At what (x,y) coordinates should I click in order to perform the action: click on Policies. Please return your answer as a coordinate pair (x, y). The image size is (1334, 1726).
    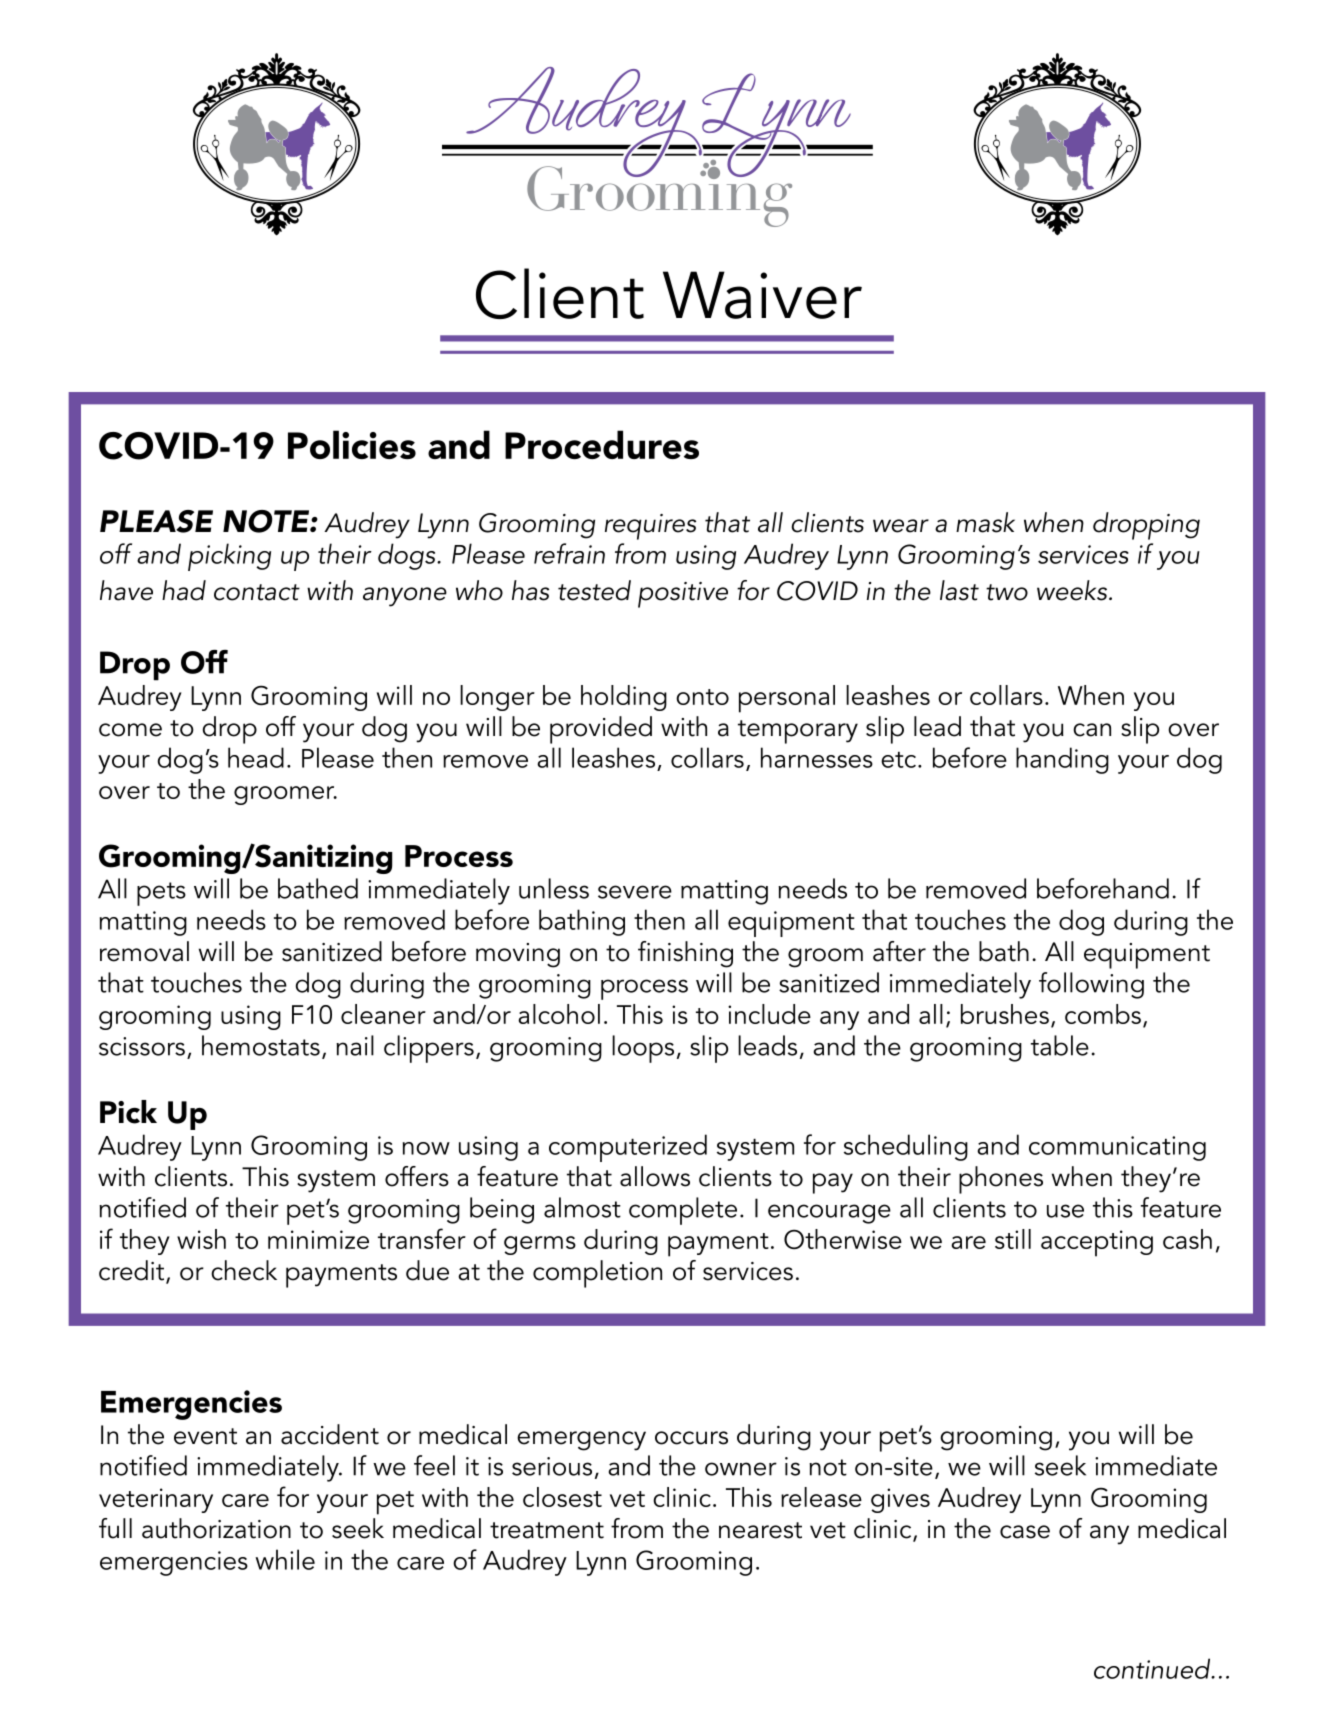
    Looking at the image, I should click on (352, 444).
